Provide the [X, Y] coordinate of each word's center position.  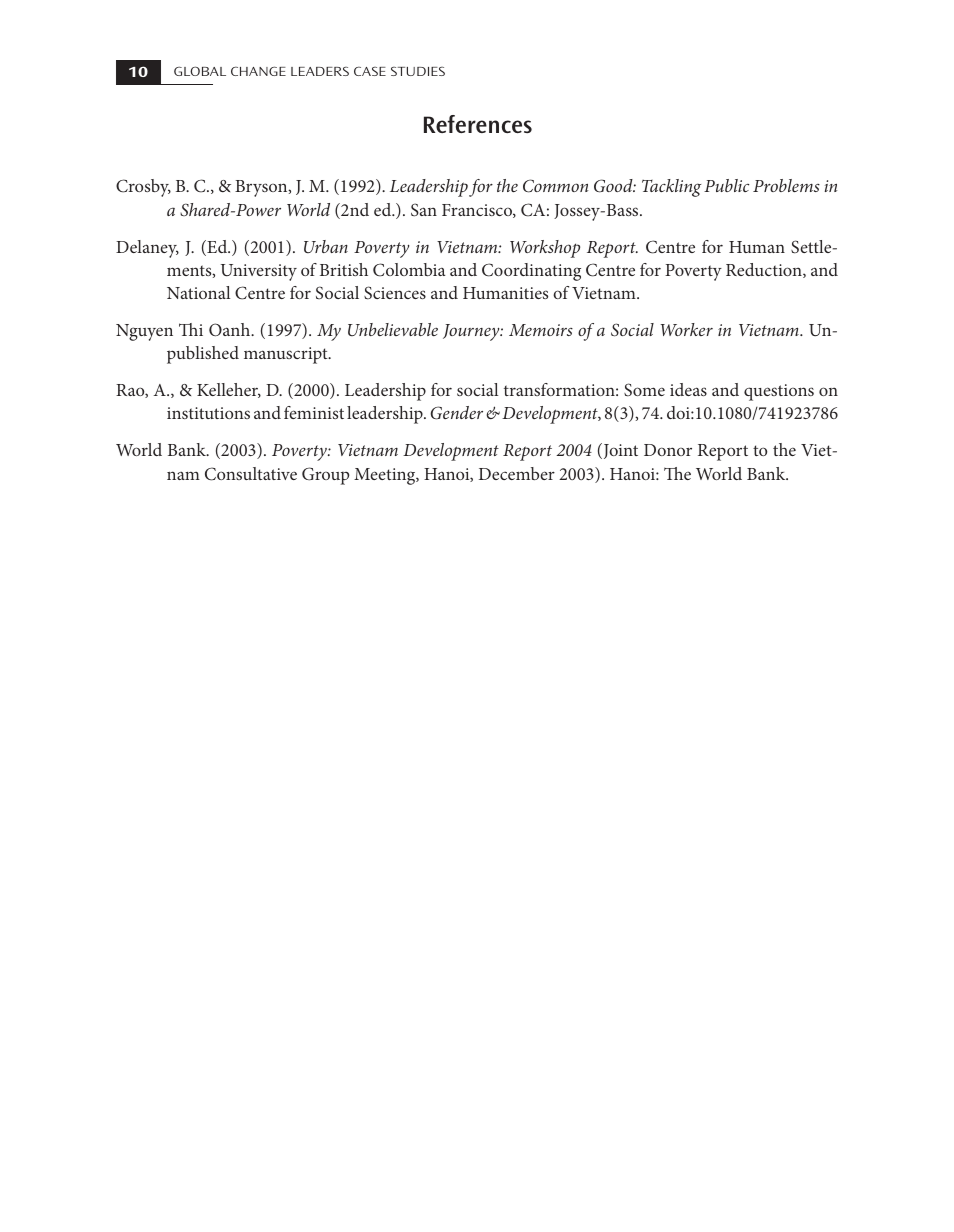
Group [325, 476]
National [198, 292]
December [517, 473]
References [478, 124]
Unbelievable [393, 329]
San [424, 210]
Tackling [671, 188]
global [200, 71]
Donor [668, 450]
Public [726, 185]
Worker [686, 329]
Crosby [143, 188]
